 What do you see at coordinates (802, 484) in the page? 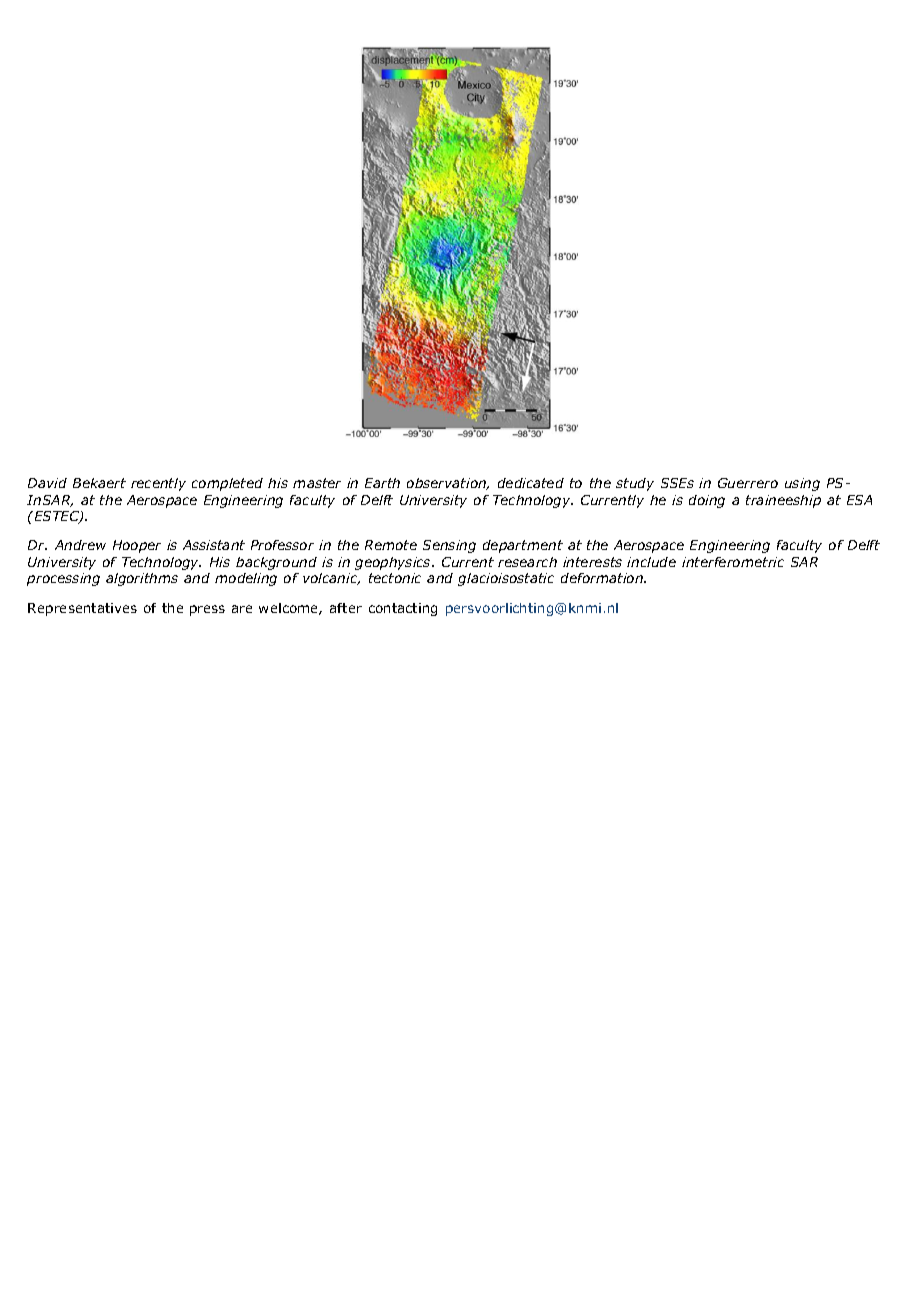
I see `using` at bounding box center [802, 484].
